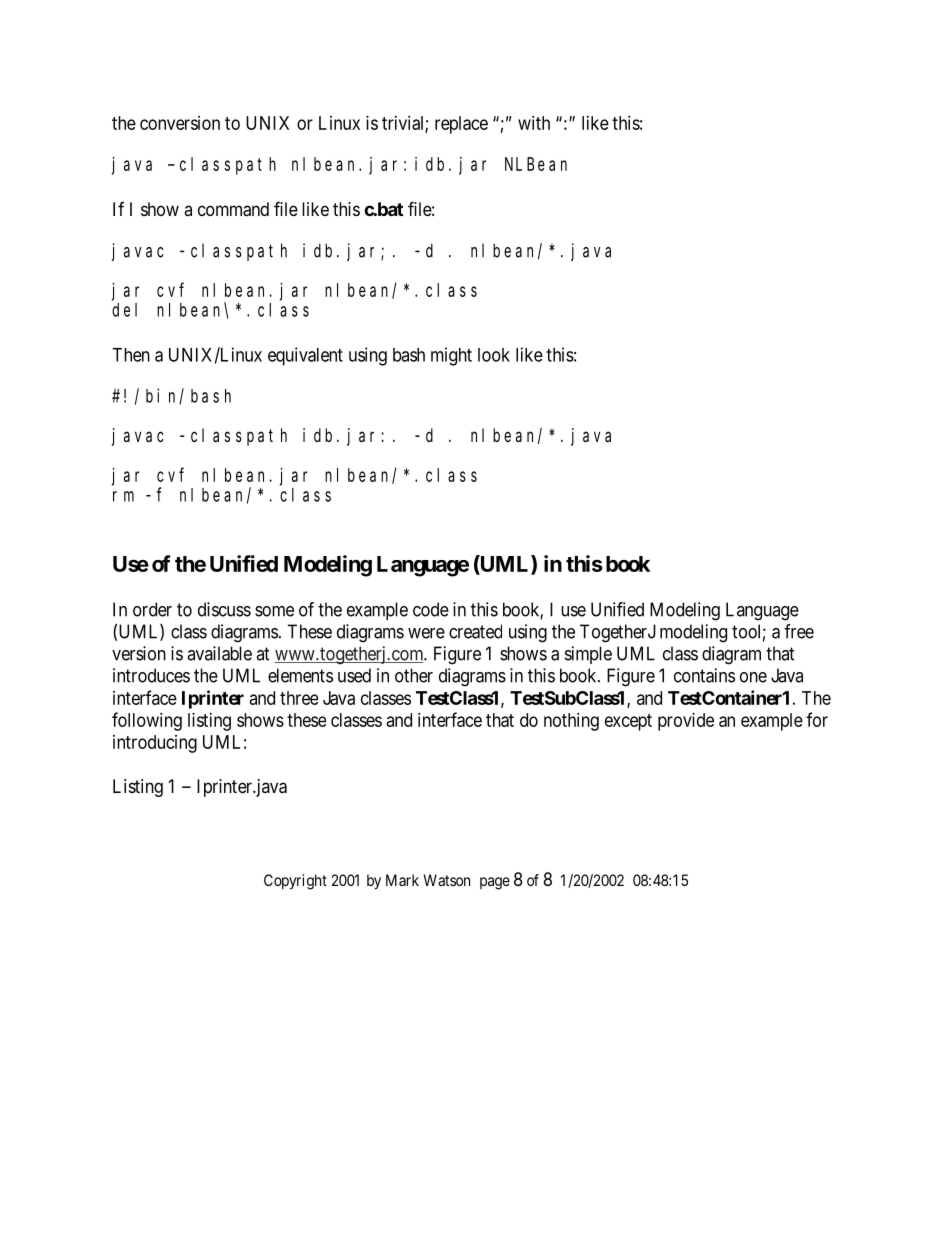 This screenshot has width=952, height=1233. What do you see at coordinates (224, 609) in the screenshot?
I see `discuss` at bounding box center [224, 609].
